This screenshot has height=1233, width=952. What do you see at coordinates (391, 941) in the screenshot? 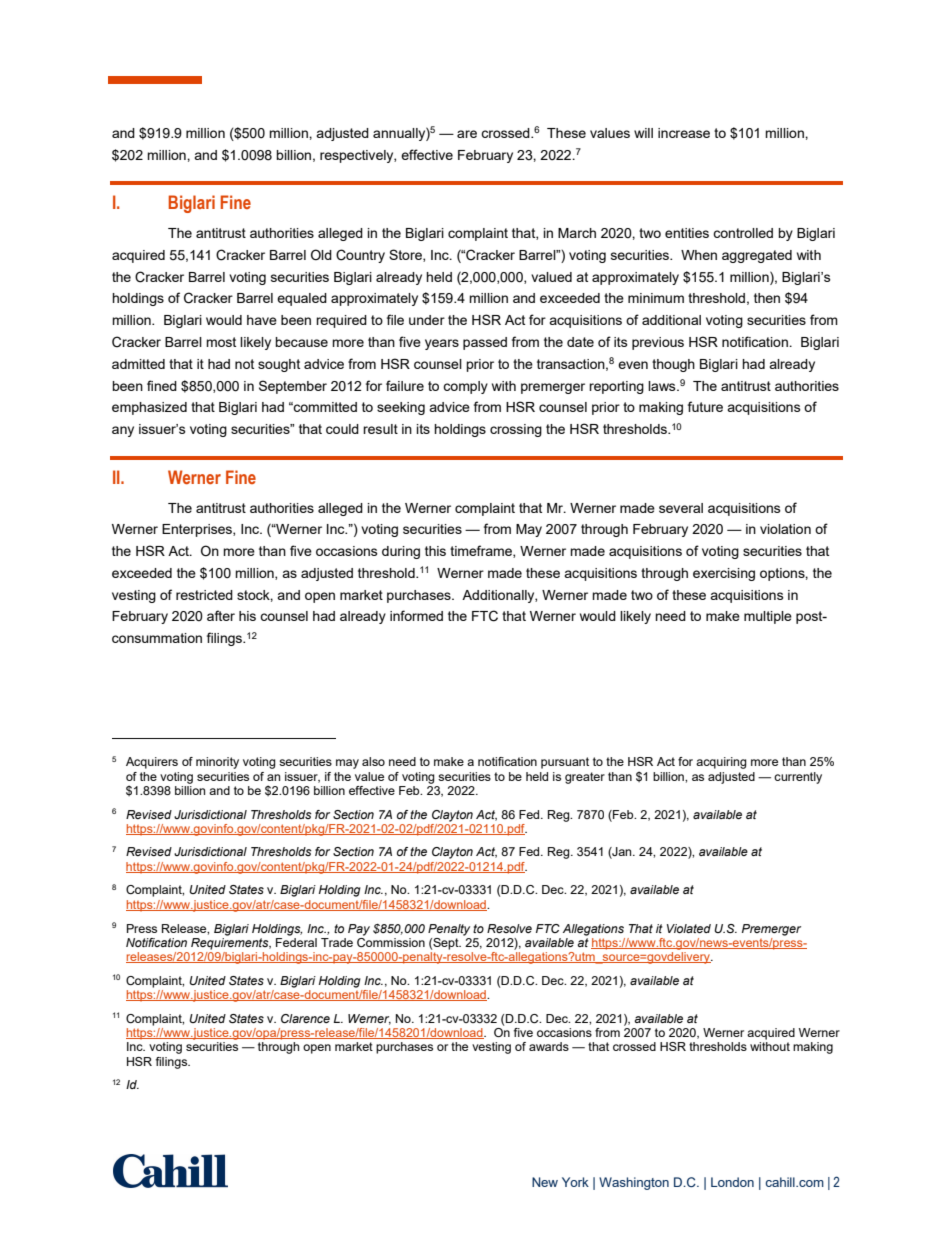
I see `Commission` at bounding box center [391, 941].
